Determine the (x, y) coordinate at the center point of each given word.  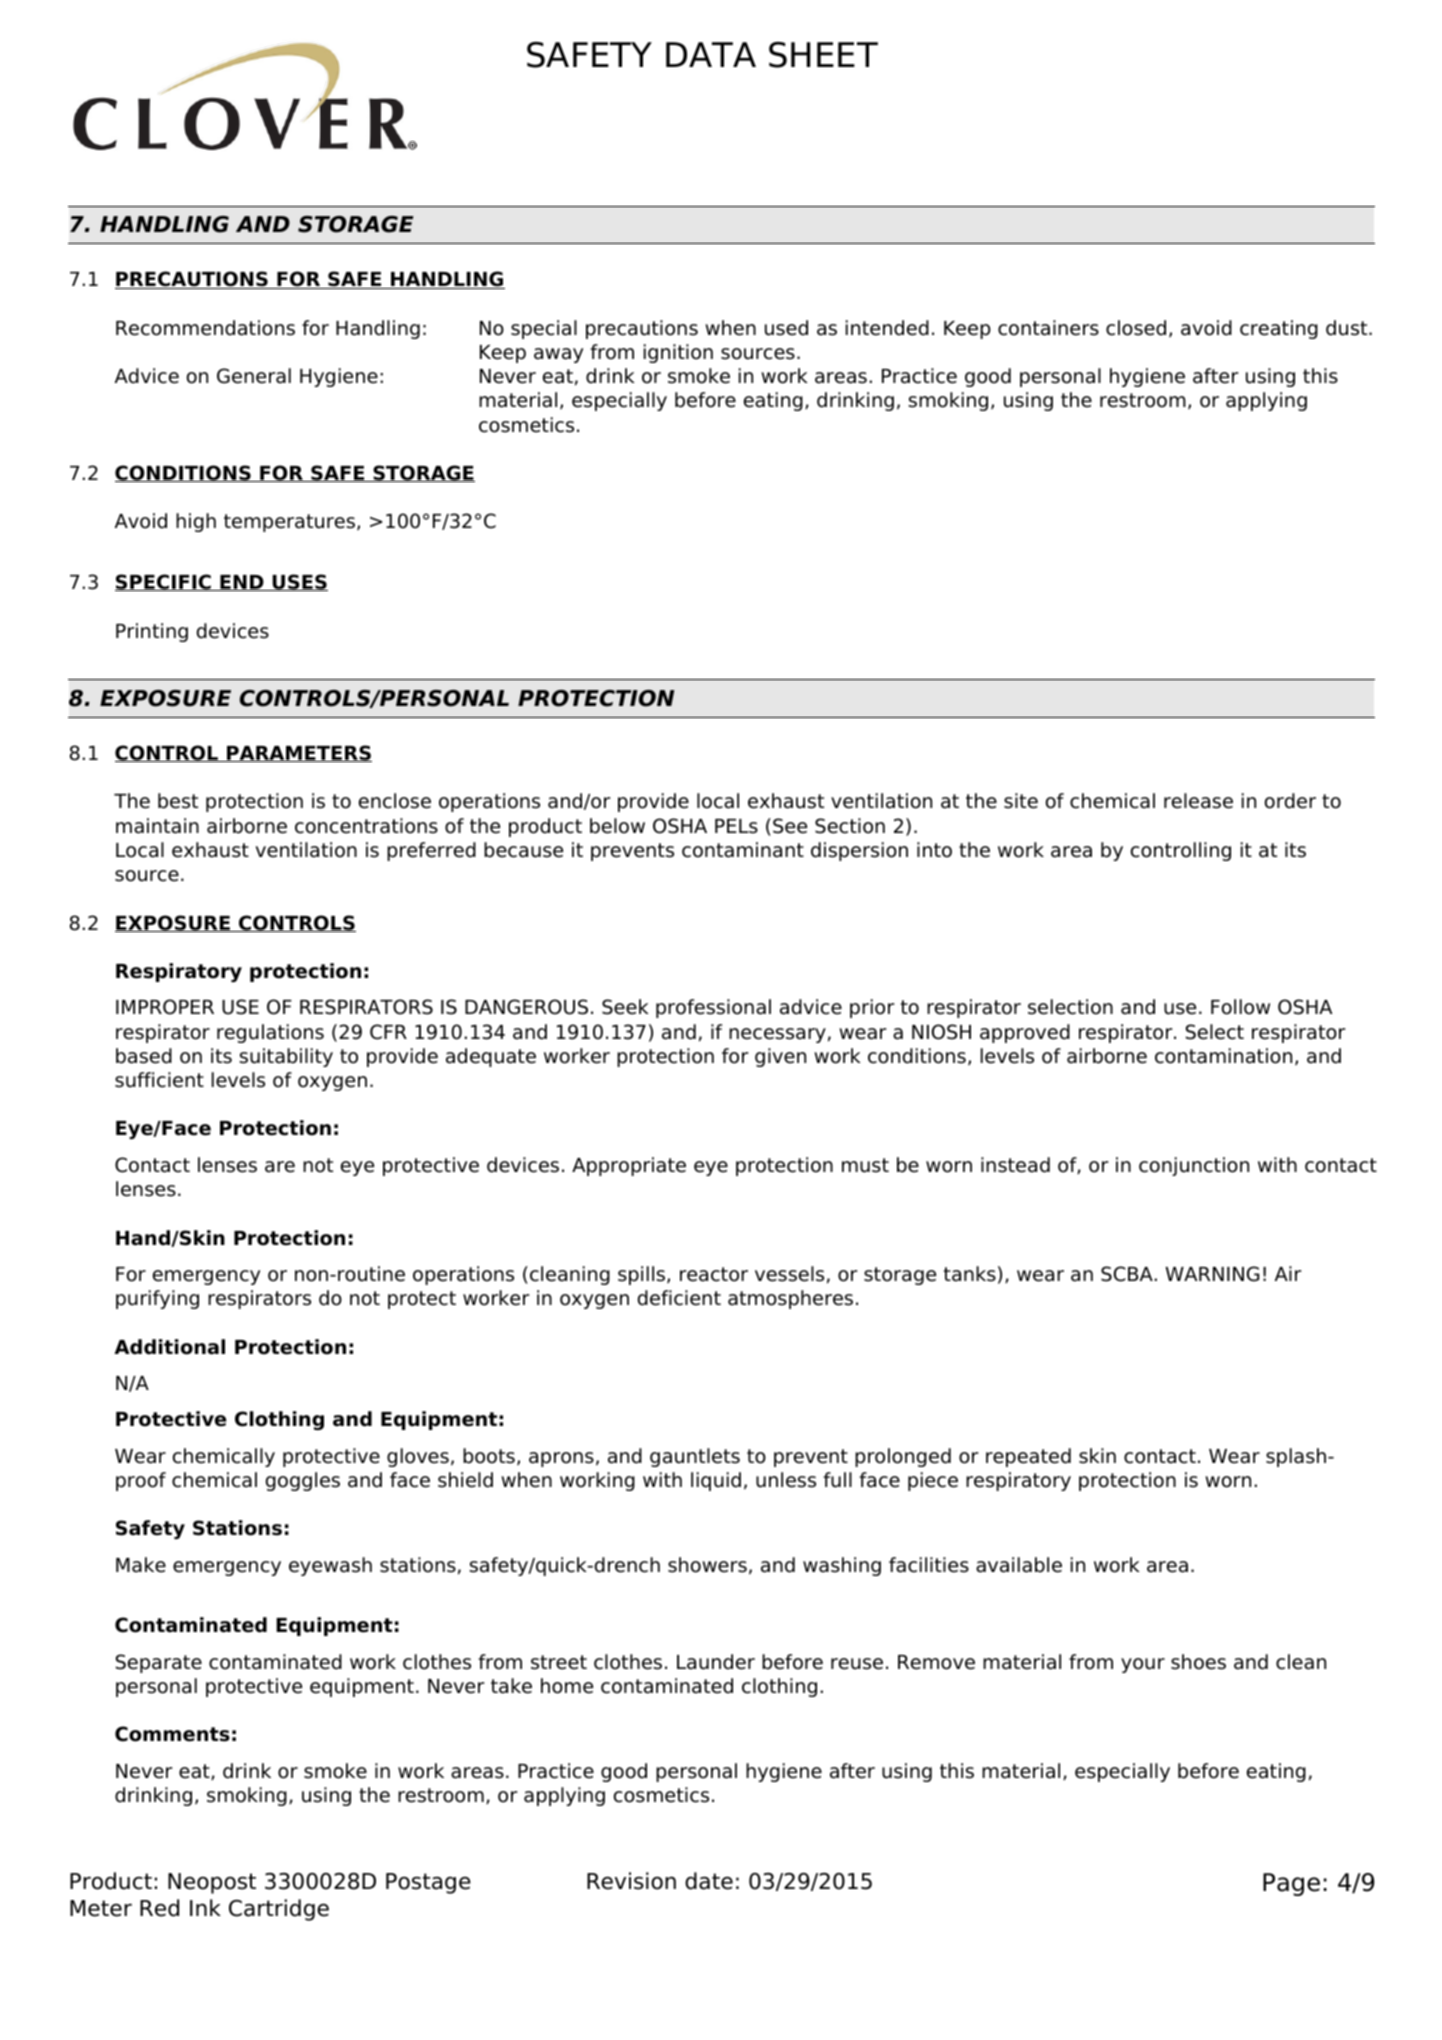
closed (1136, 328)
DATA (711, 54)
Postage (428, 1883)
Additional (169, 1347)
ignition (678, 353)
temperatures (289, 523)
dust (1348, 328)
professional (713, 1008)
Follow (1240, 1007)
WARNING (1212, 1274)
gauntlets (695, 1457)
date (709, 1881)
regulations (270, 1033)
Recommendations (205, 328)
